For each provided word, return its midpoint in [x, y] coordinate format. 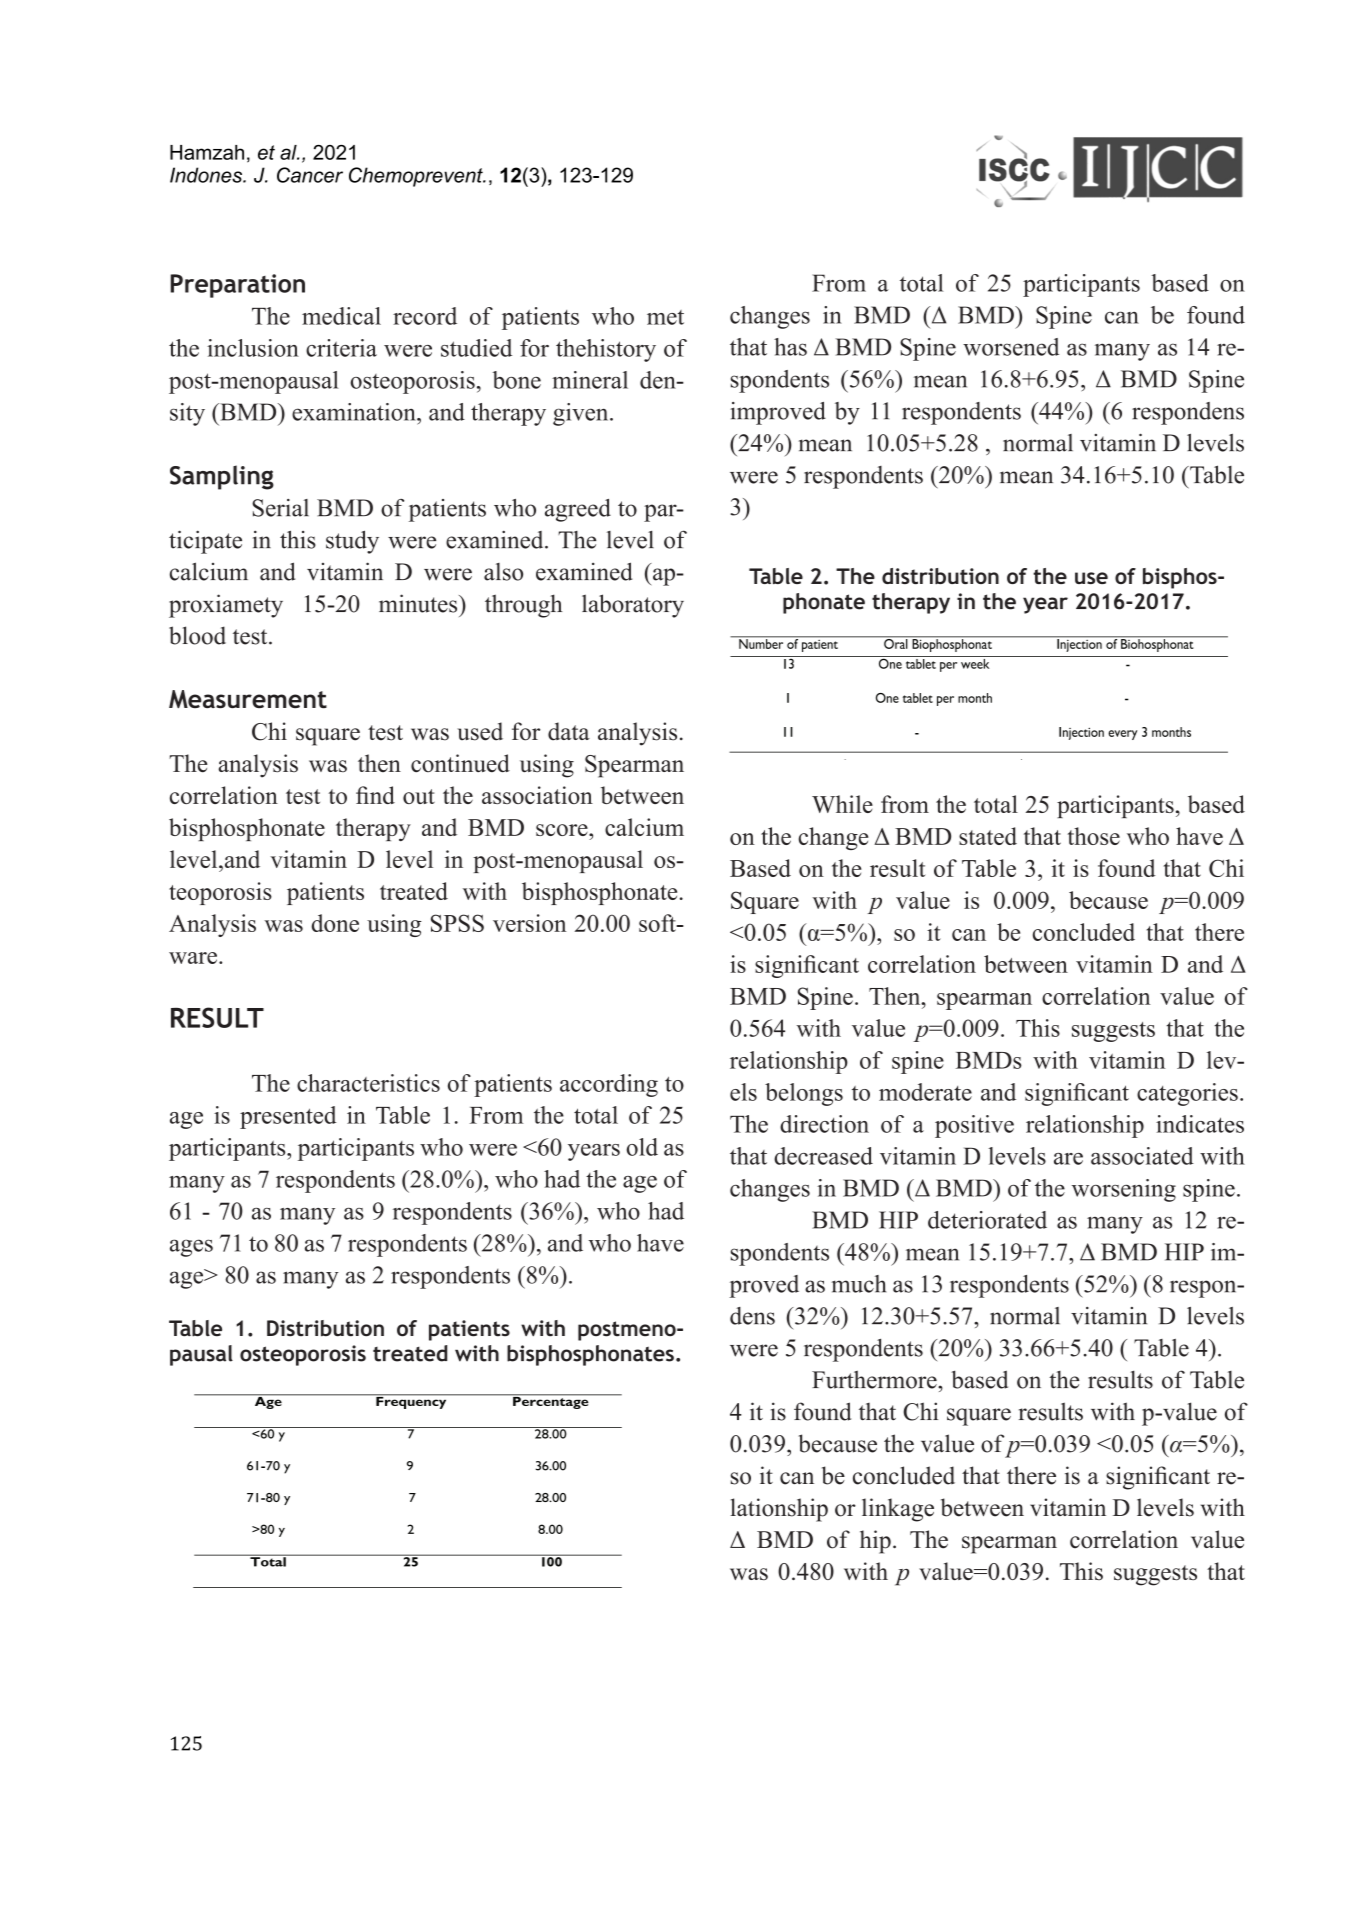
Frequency [411, 1401]
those [1094, 836]
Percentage [551, 1401]
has [790, 347]
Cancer [310, 175]
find [375, 795]
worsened [1011, 347]
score [563, 830]
